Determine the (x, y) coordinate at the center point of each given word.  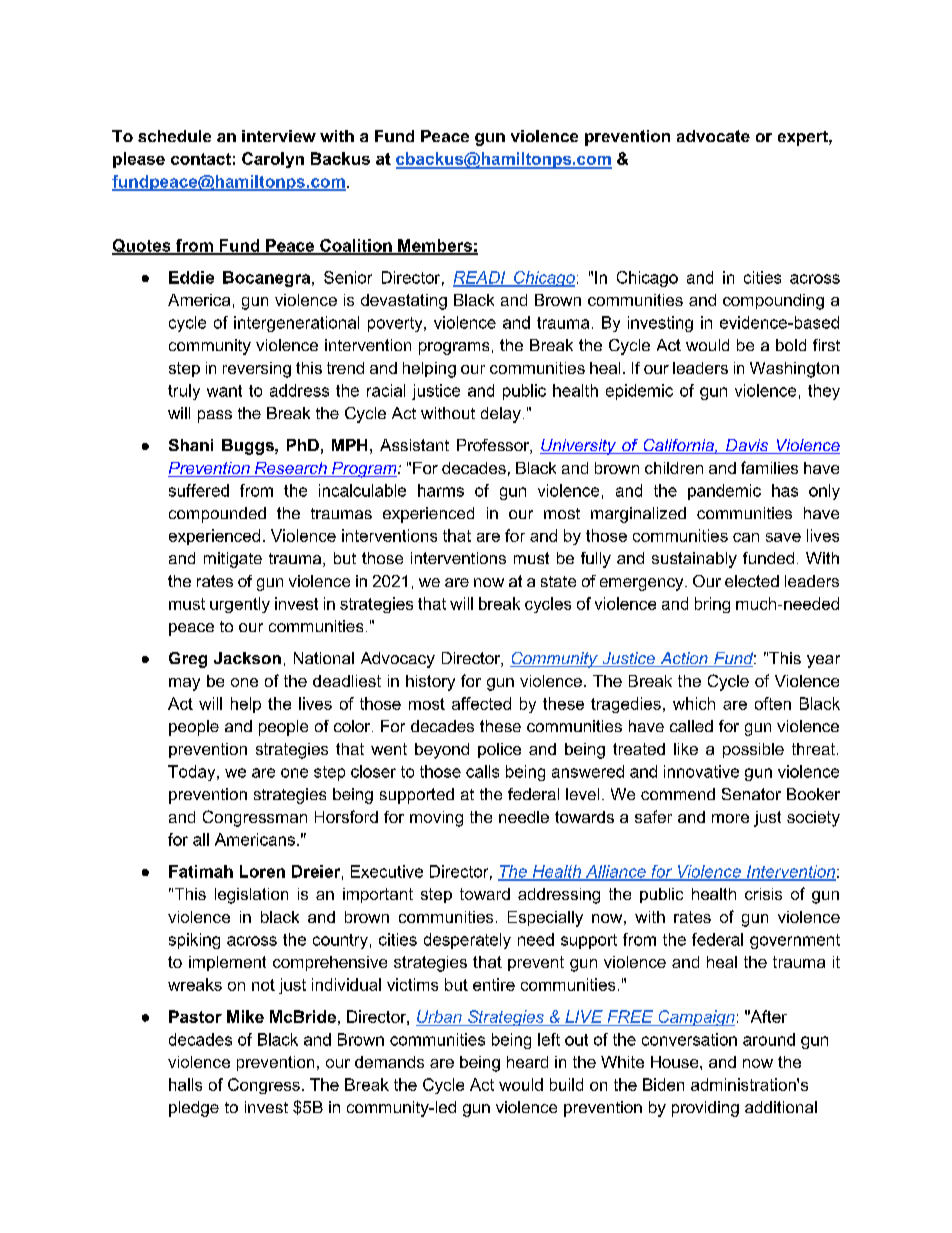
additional (781, 1107)
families (769, 467)
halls (185, 1084)
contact (201, 159)
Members (435, 246)
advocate (713, 136)
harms (441, 490)
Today (193, 773)
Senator (751, 794)
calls (482, 771)
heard (527, 1062)
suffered (199, 490)
